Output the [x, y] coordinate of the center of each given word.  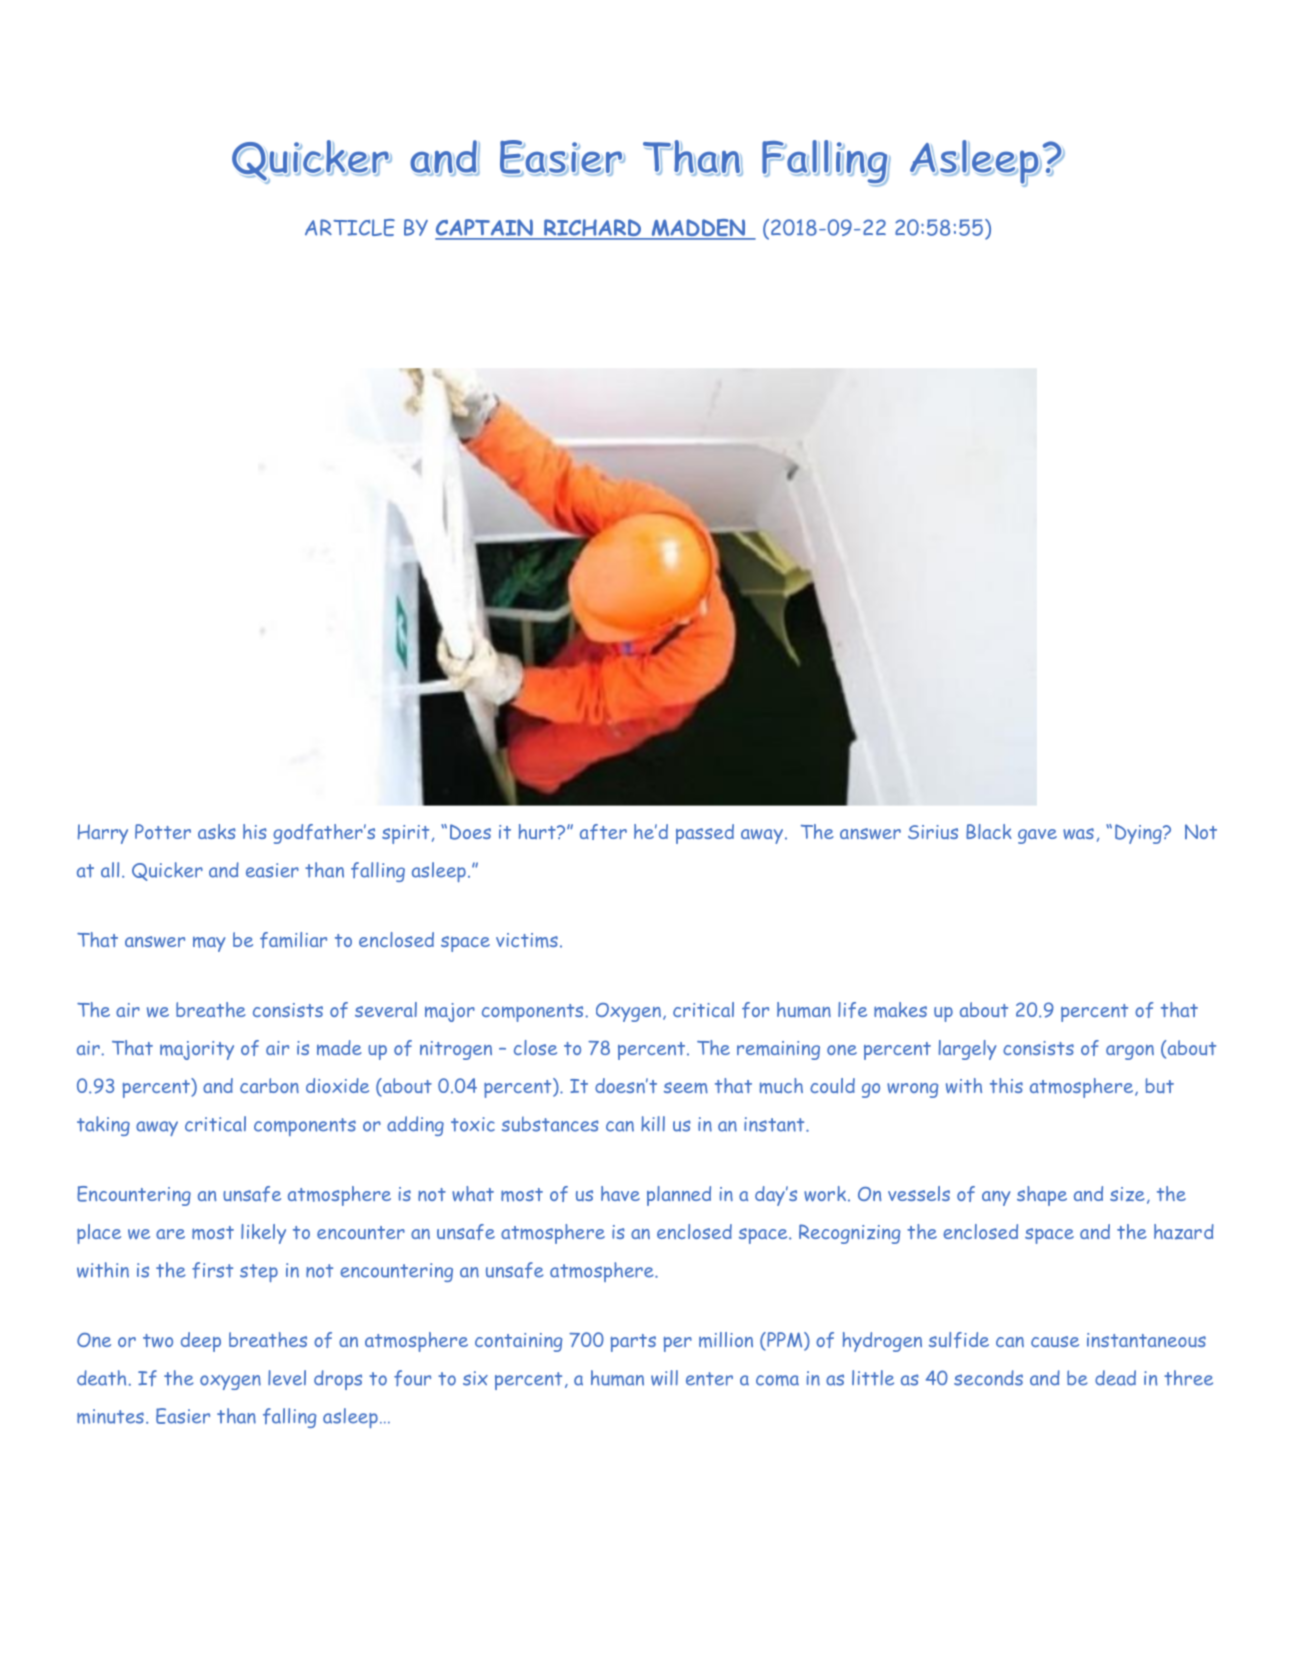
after [603, 832]
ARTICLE [350, 227]
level [287, 1378]
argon [1130, 1052]
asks [217, 831]
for [755, 1010]
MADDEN [698, 229]
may [209, 944]
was [1078, 834]
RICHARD [593, 229]
